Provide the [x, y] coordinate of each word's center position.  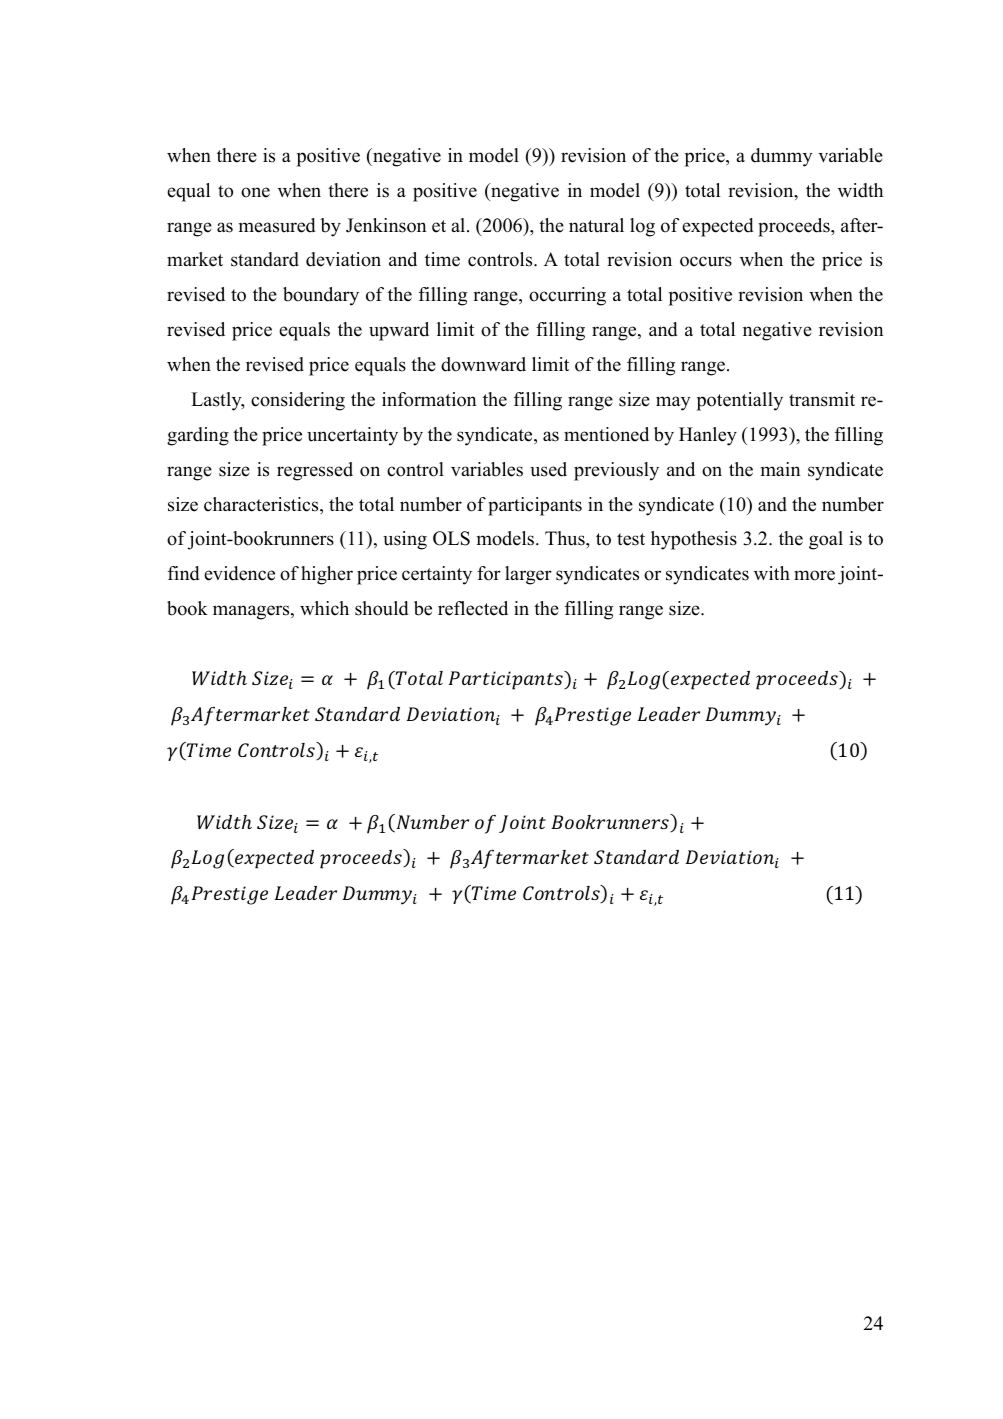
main [781, 469]
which [324, 608]
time [442, 259]
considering [298, 401]
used [548, 469]
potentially [740, 401]
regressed [315, 471]
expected [717, 227]
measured [277, 225]
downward [483, 364]
